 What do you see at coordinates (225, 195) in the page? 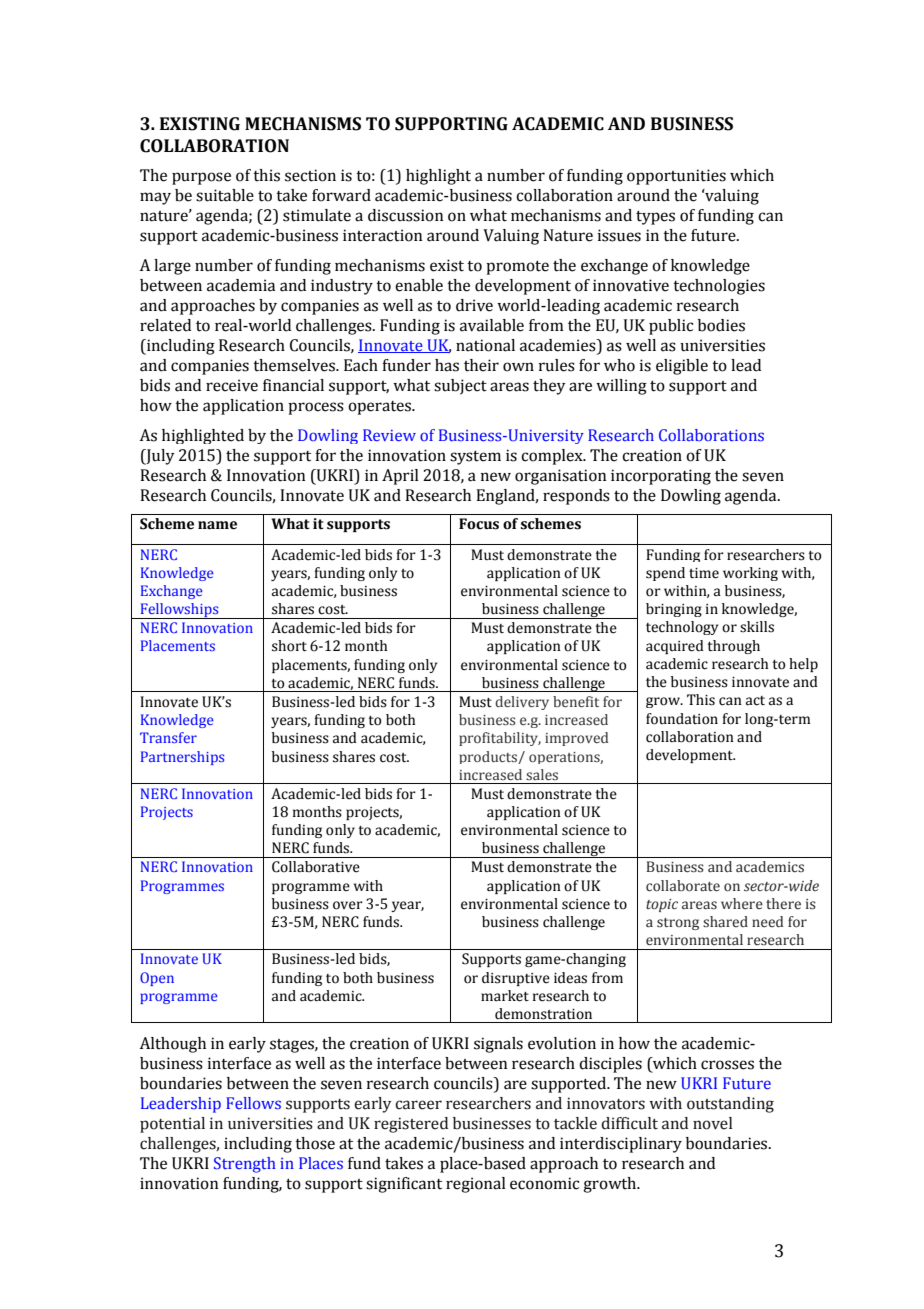
I see `suitable` at bounding box center [225, 195].
